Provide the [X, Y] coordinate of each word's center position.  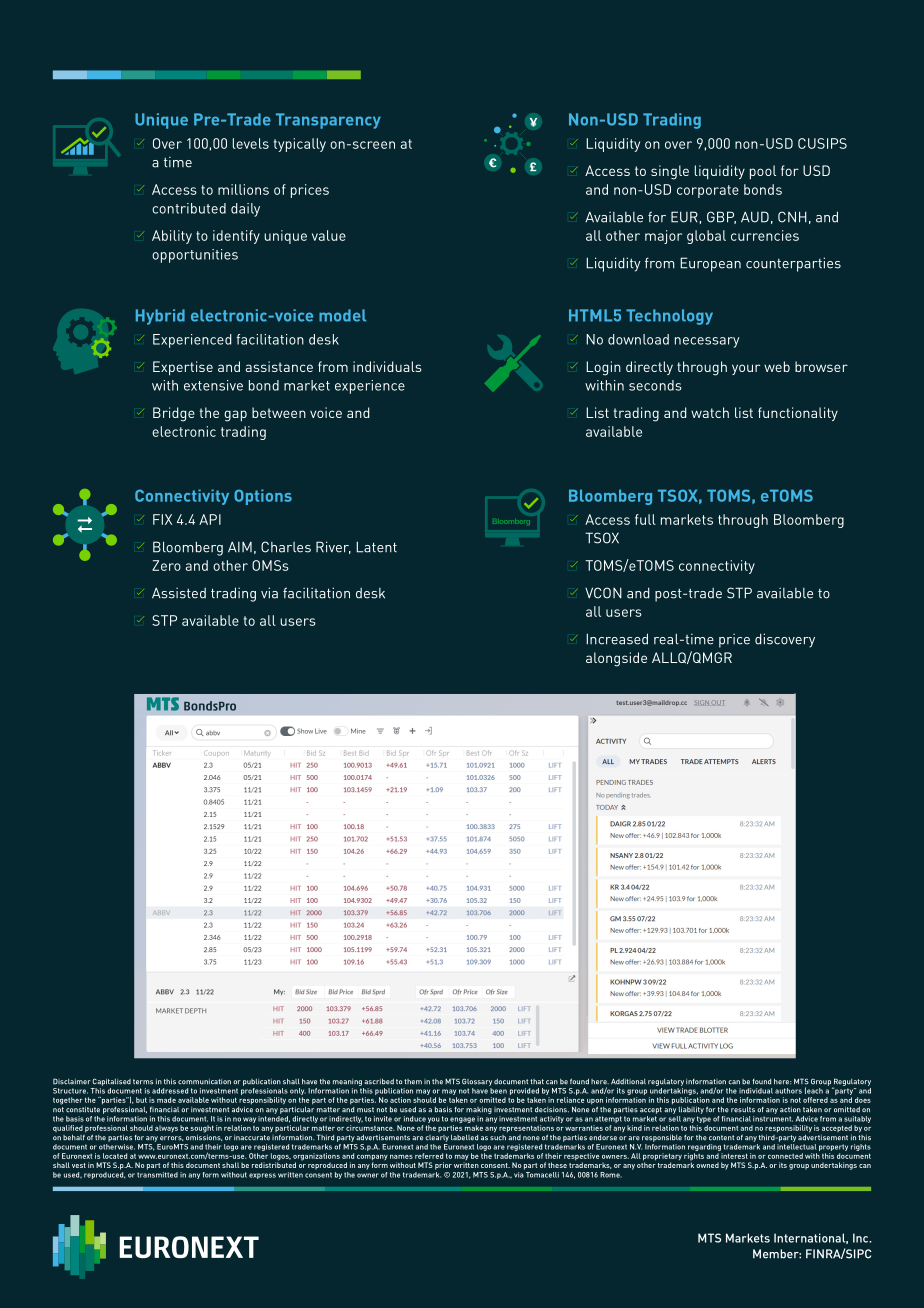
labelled [464, 1137]
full [645, 519]
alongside [616, 659]
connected [785, 1156]
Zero [166, 565]
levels [251, 143]
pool [763, 172]
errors [171, 1138]
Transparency [328, 121]
